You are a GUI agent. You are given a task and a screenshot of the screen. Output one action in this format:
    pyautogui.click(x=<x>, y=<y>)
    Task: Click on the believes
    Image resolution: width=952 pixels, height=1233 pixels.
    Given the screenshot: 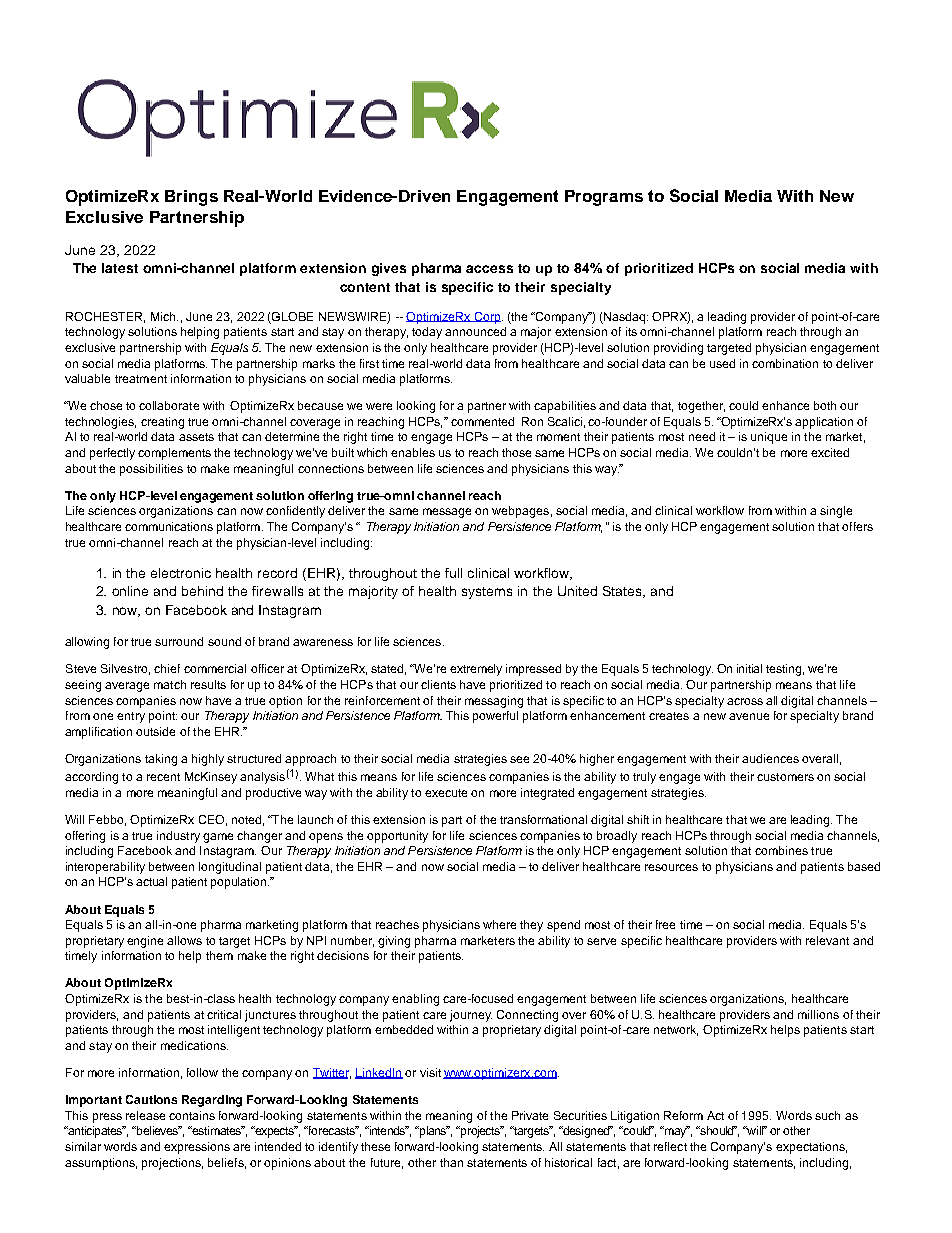 What is the action you would take?
    pyautogui.click(x=158, y=1130)
